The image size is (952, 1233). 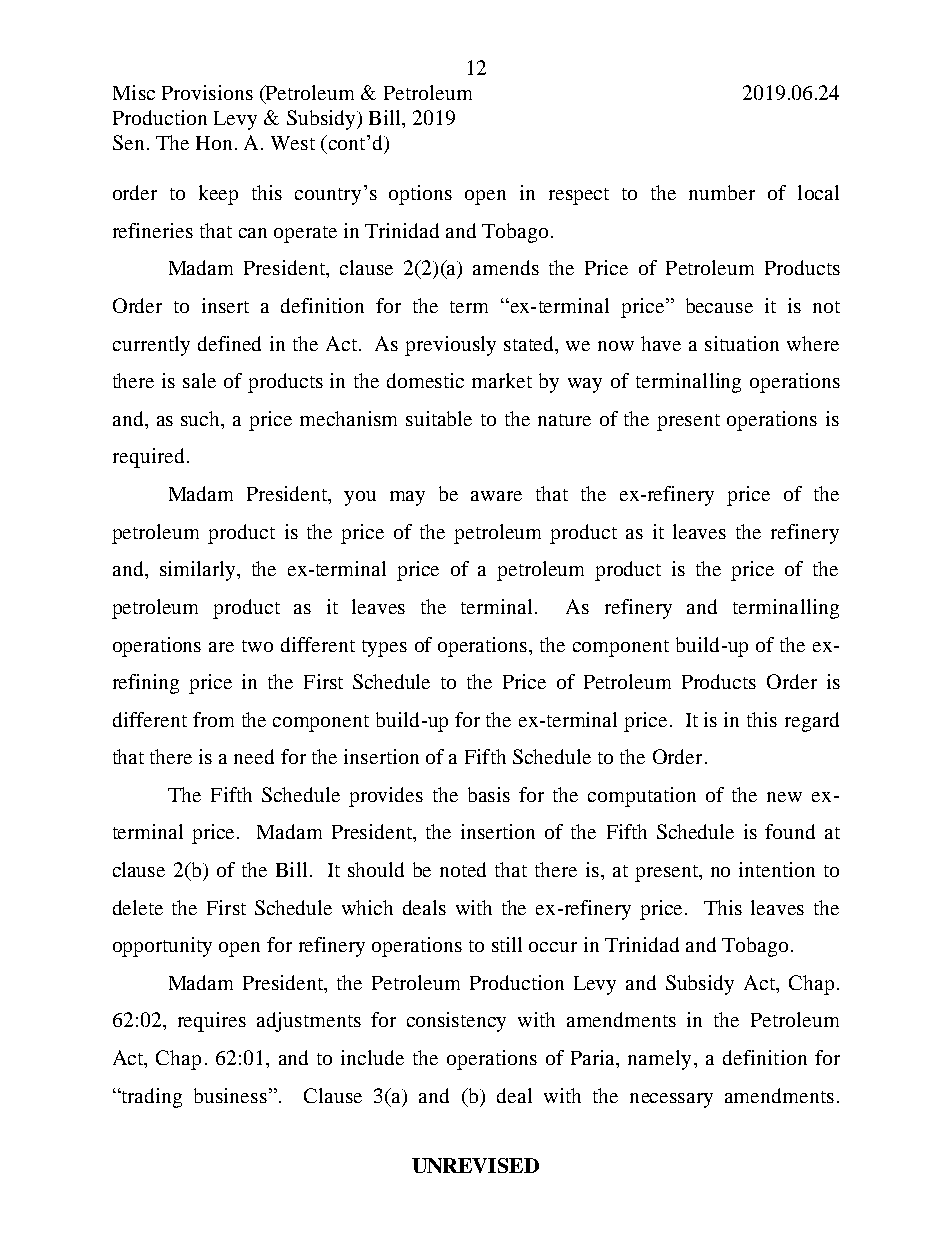 What do you see at coordinates (229, 343) in the screenshot?
I see `defined` at bounding box center [229, 343].
